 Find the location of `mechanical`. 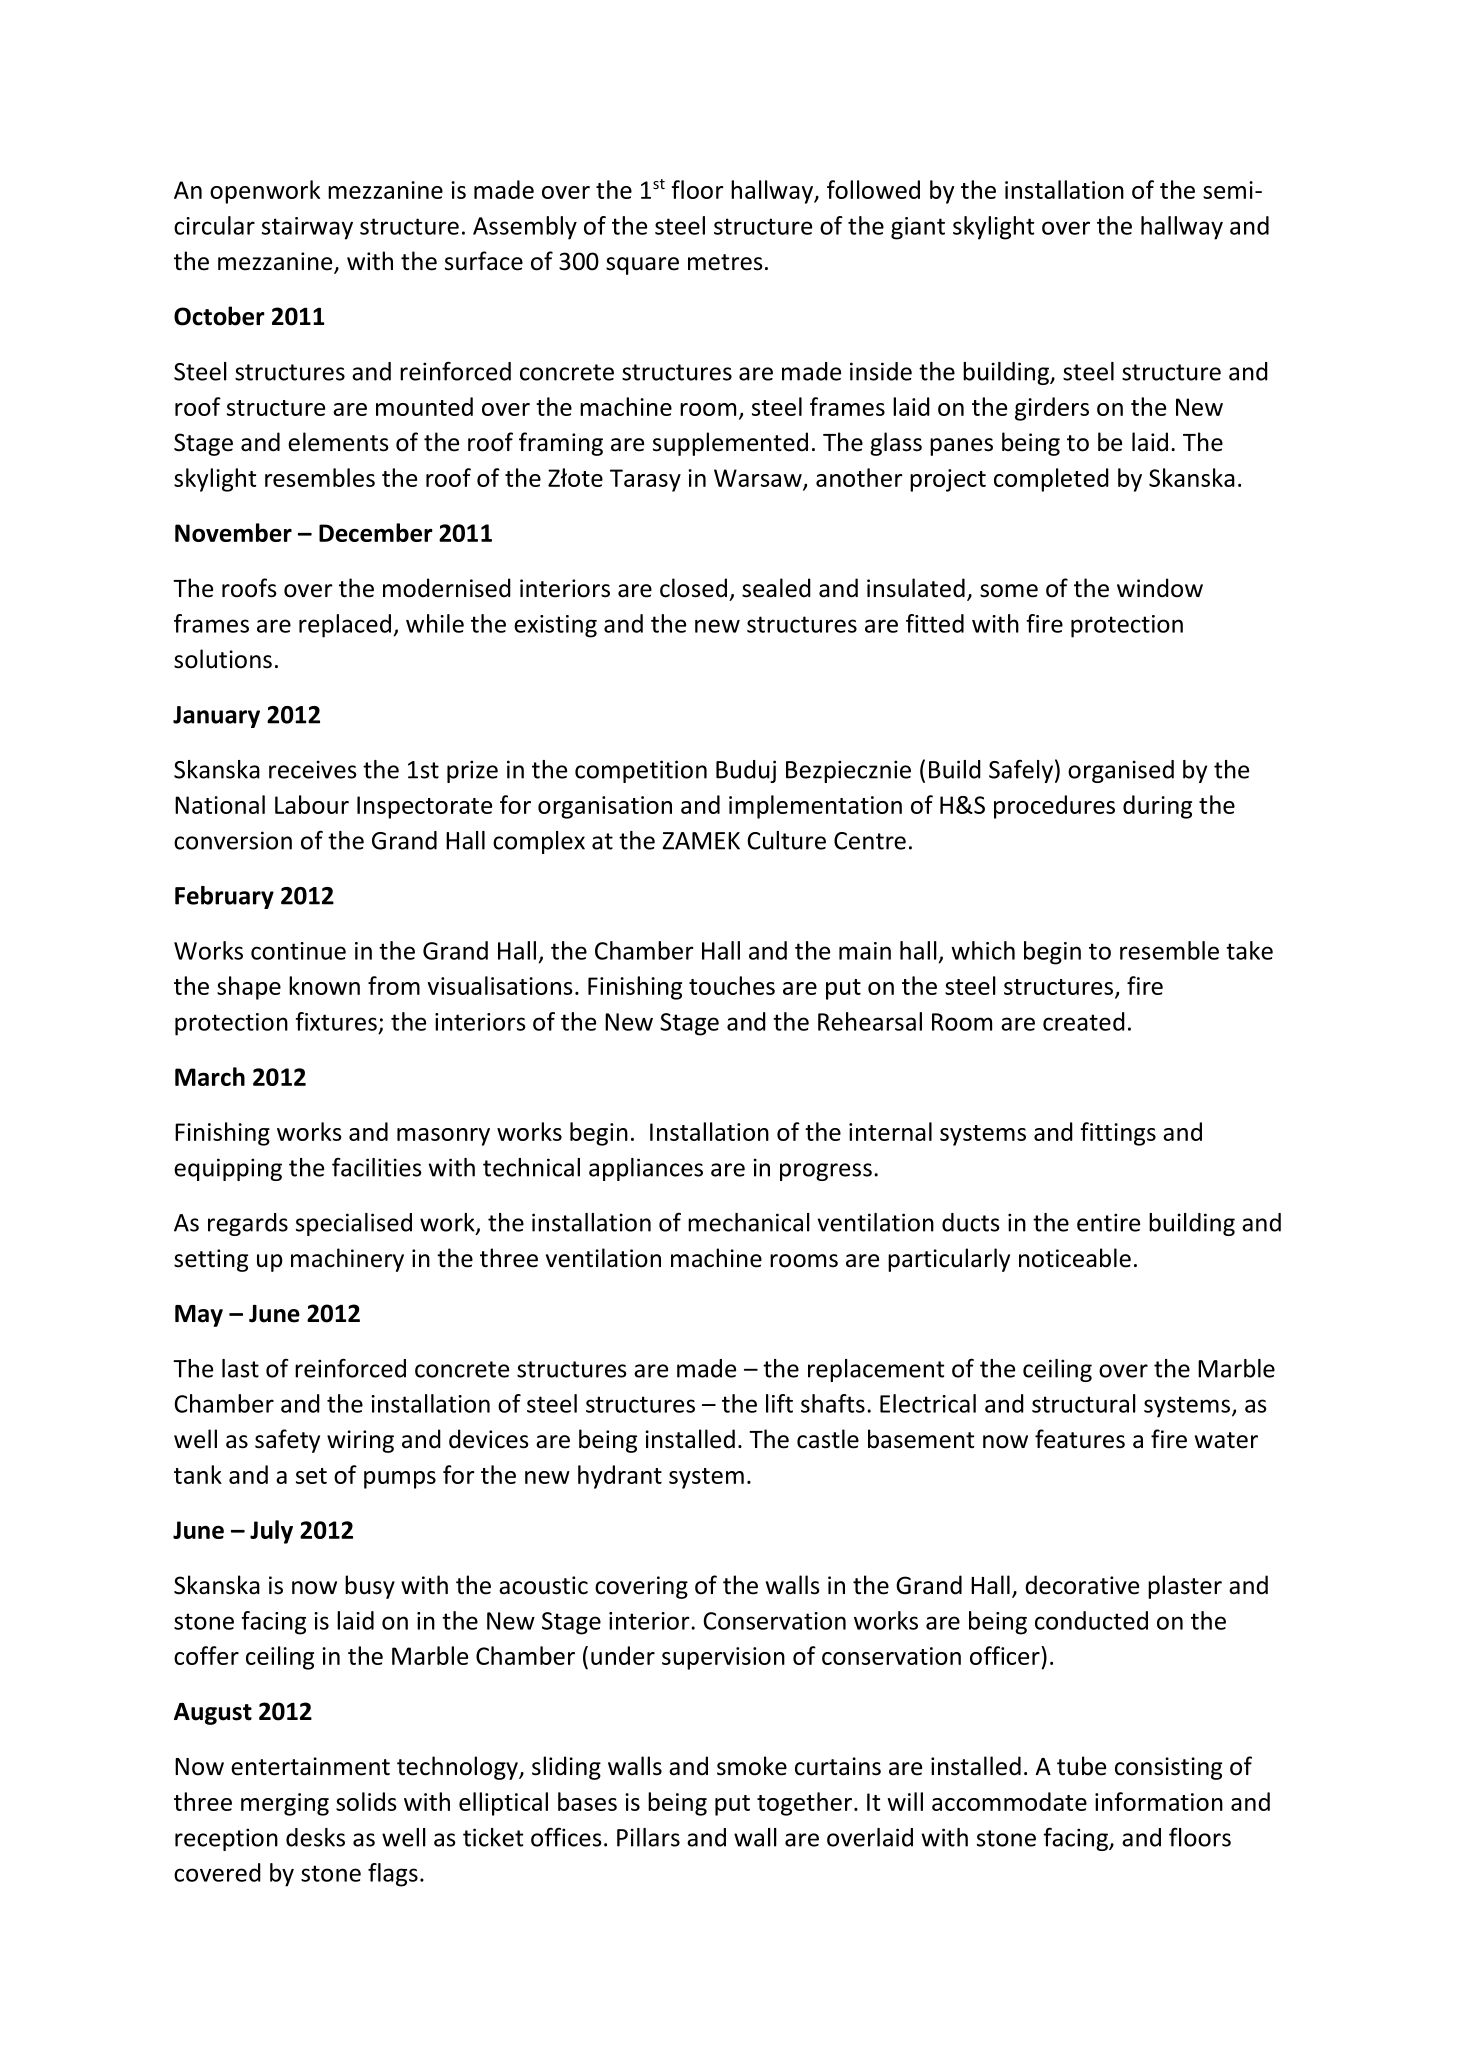

mechanical is located at coordinates (749, 1222).
